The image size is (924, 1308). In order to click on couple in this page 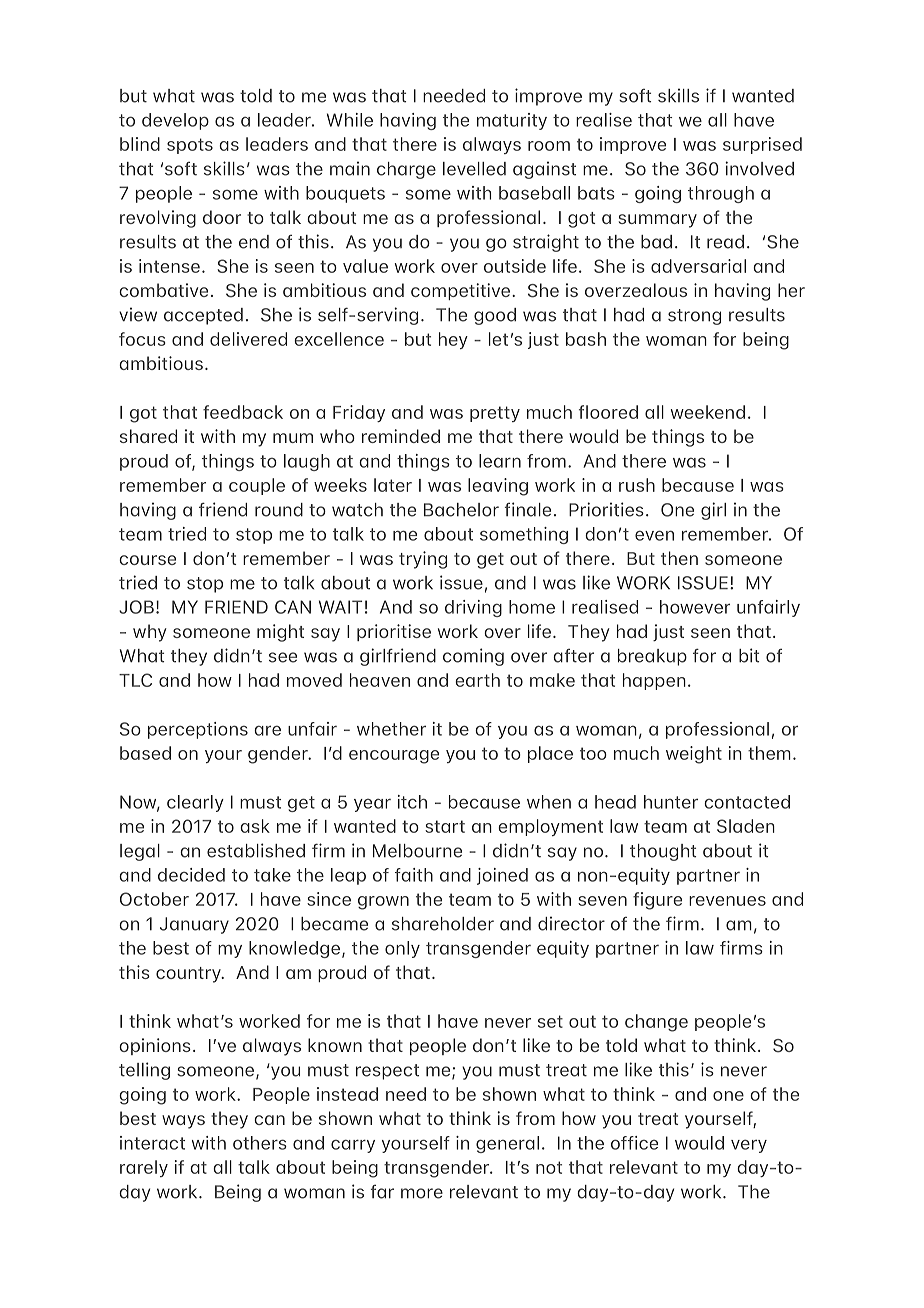, I will do `click(257, 486)`.
